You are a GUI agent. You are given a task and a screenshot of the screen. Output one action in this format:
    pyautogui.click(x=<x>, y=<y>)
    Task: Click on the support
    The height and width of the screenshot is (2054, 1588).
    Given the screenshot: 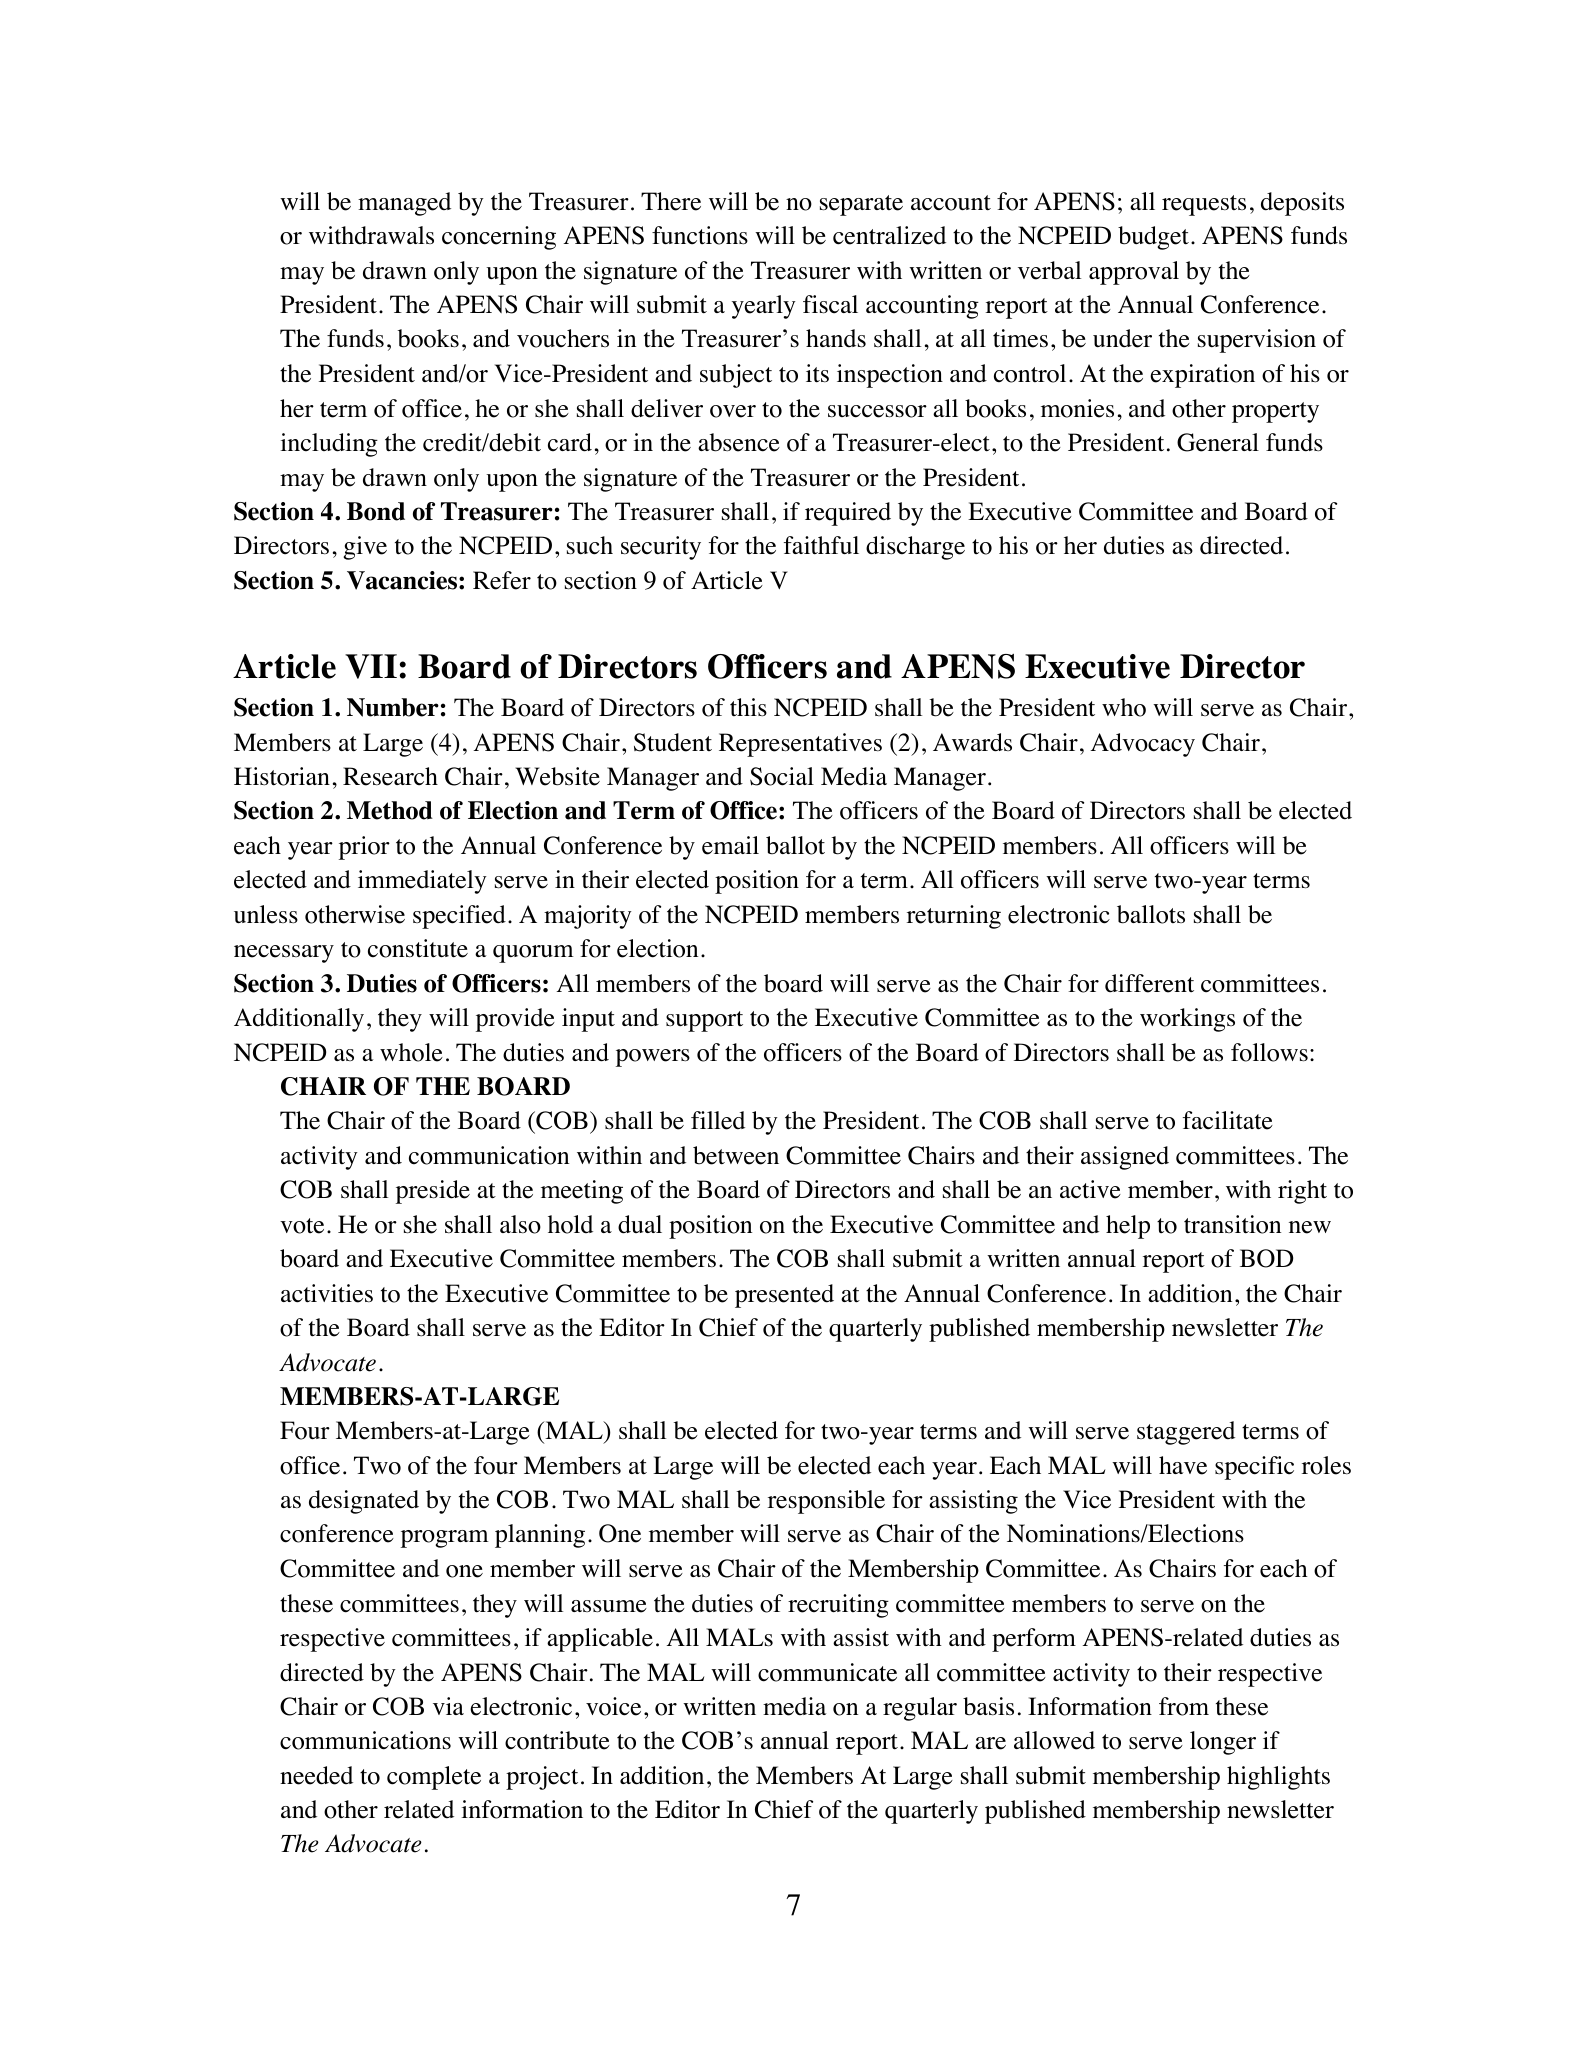 What is the action you would take?
    pyautogui.click(x=704, y=1021)
